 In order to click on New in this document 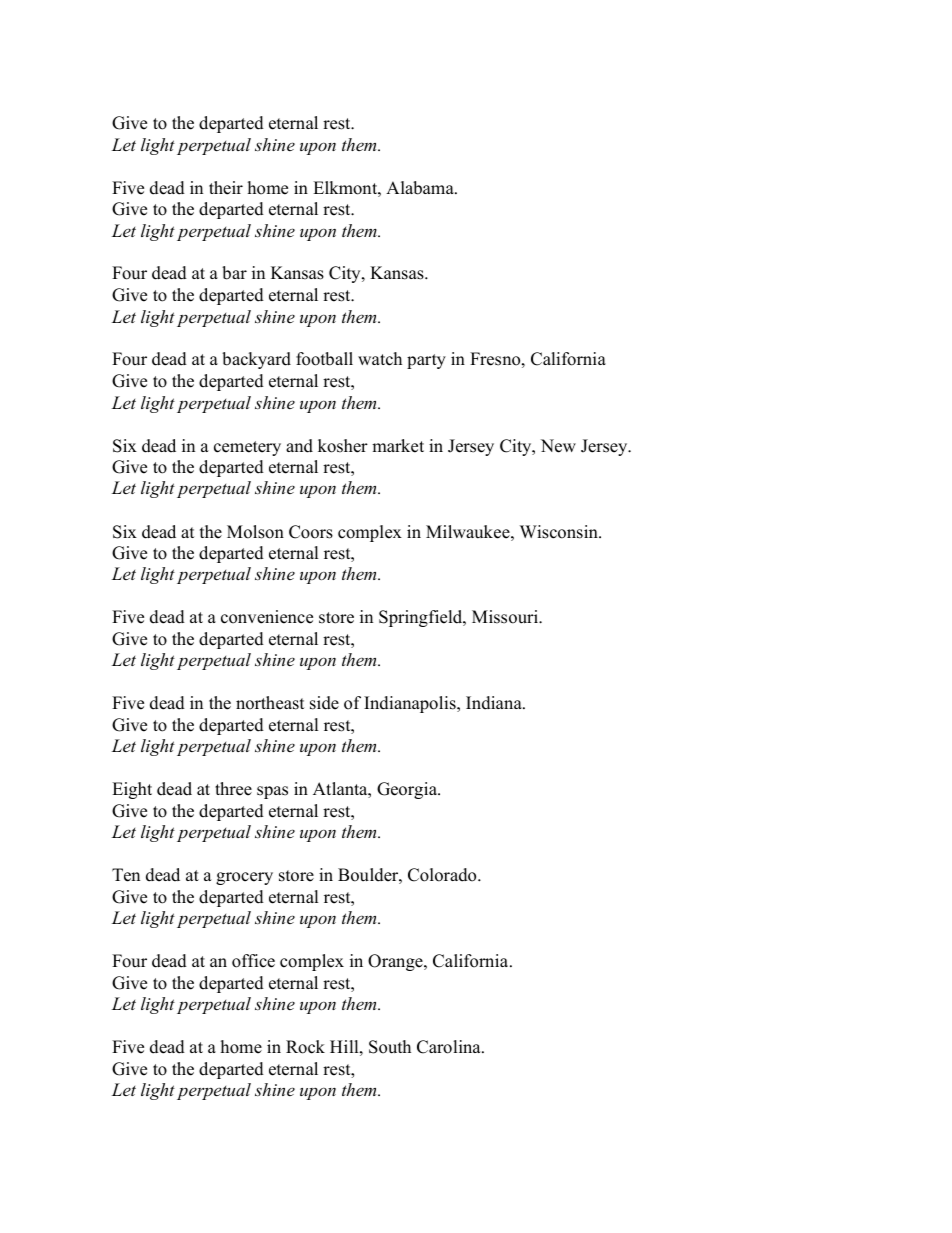, I will do `click(558, 446)`.
